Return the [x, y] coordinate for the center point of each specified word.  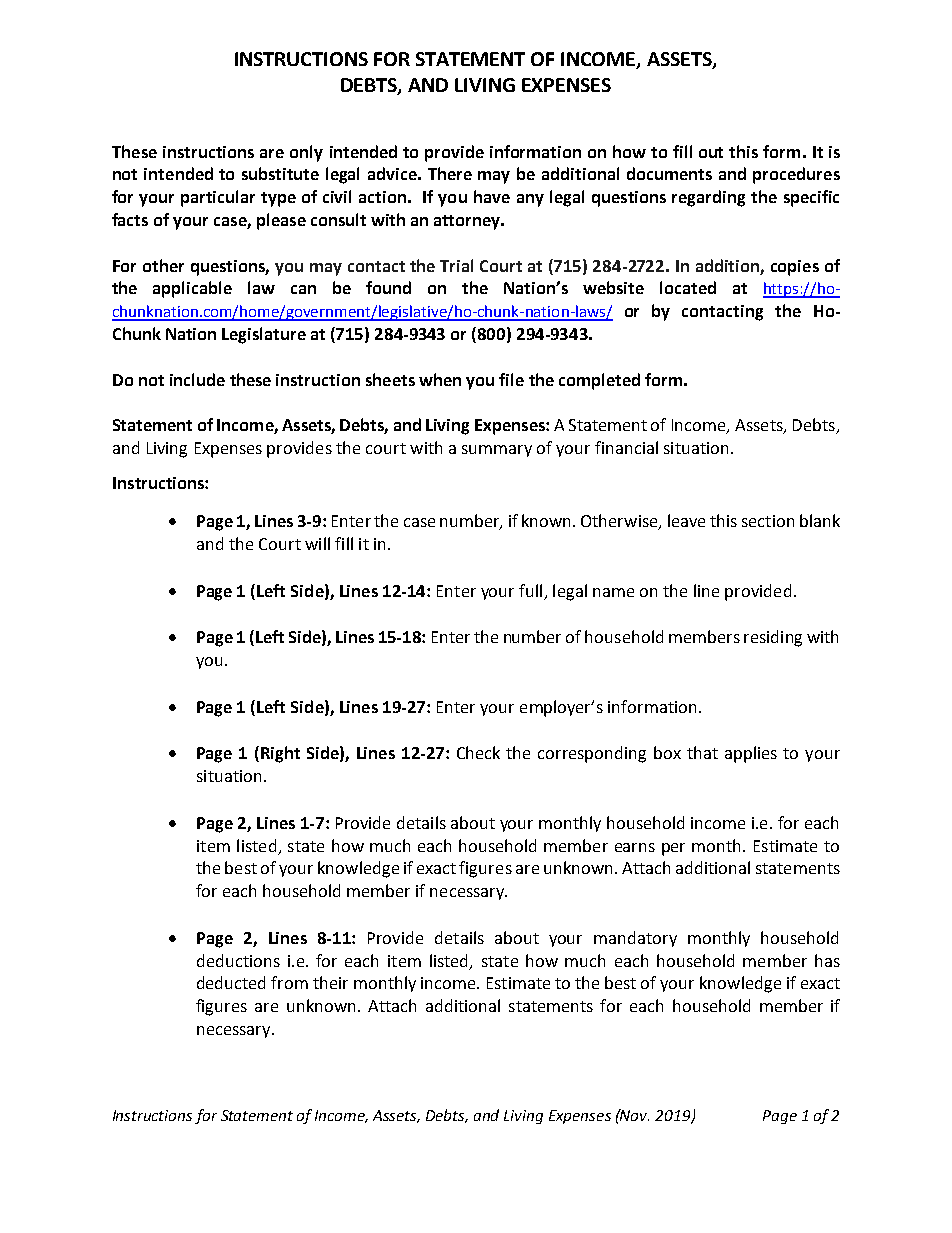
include [197, 379]
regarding [708, 198]
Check [478, 752]
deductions [238, 960]
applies [751, 754]
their [330, 982]
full [530, 590]
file [511, 379]
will [317, 543]
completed [599, 381]
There [450, 173]
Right [280, 754]
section [768, 521]
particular [218, 198]
